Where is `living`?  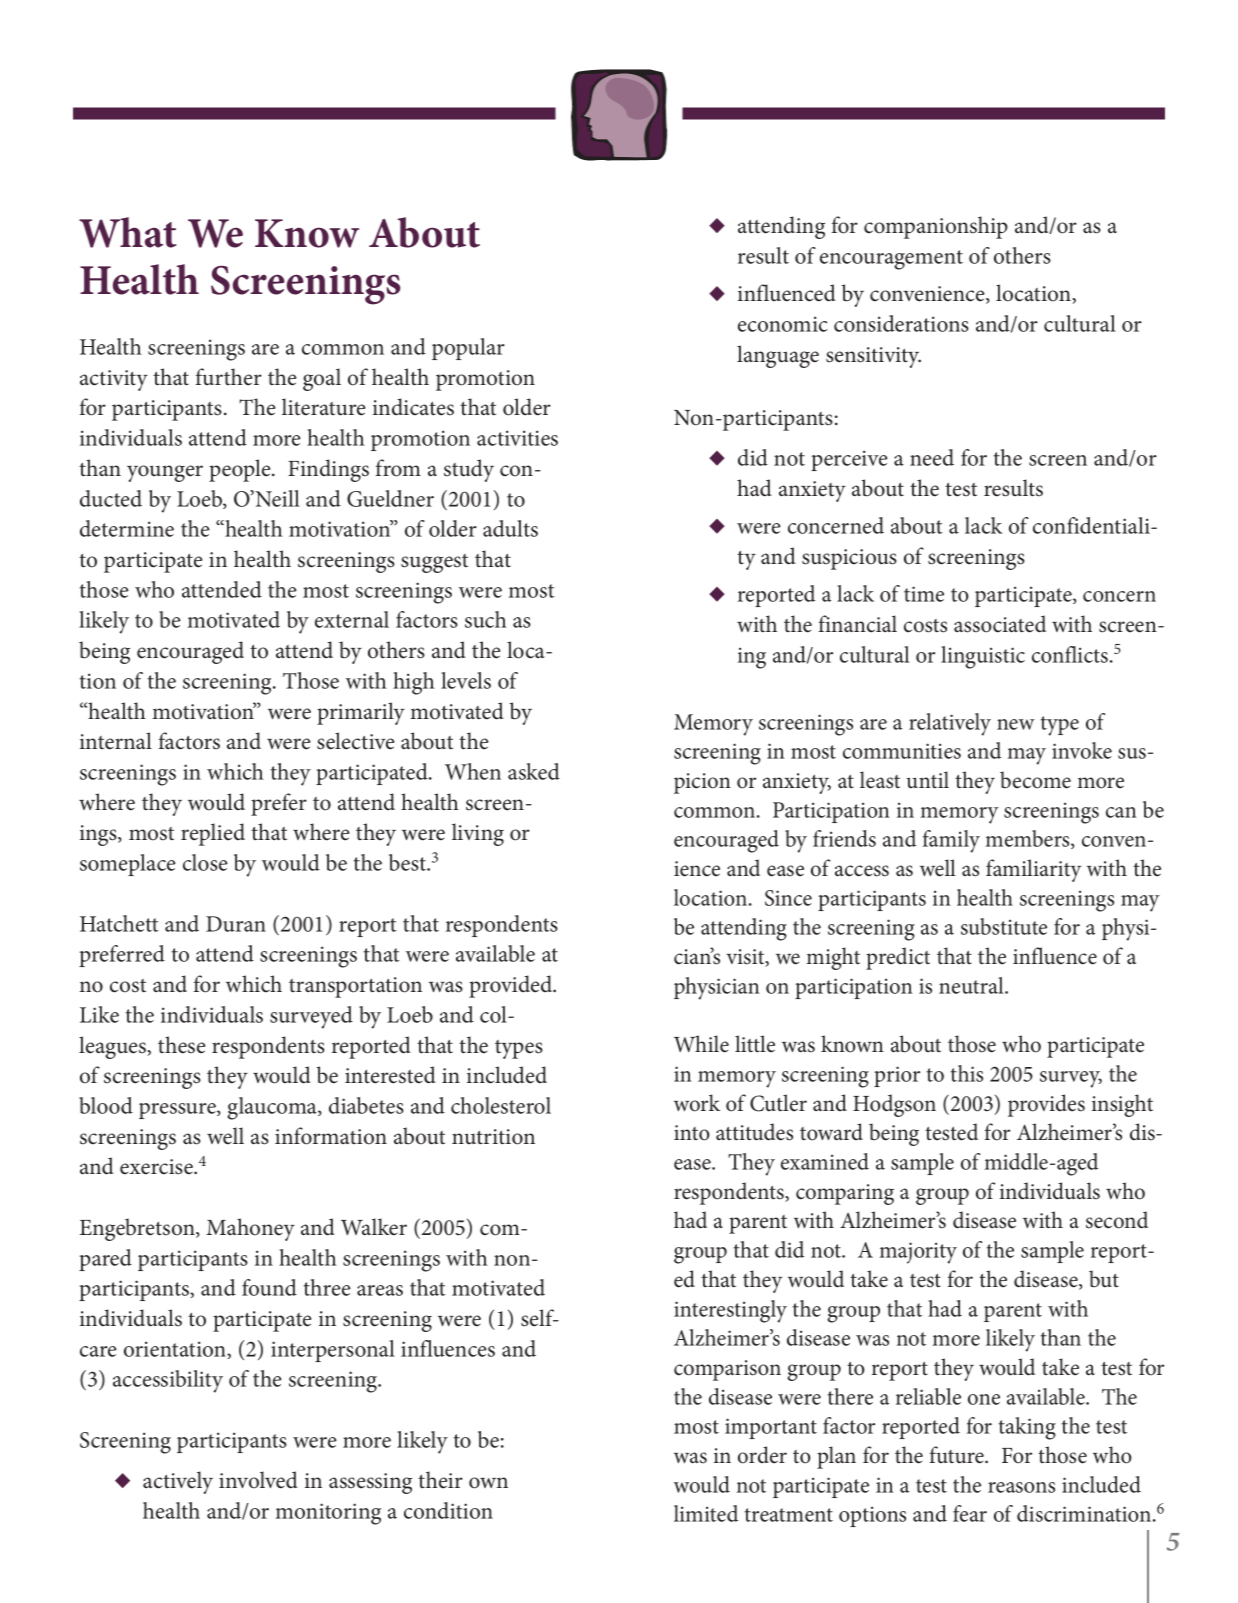 living is located at coordinates (478, 834).
